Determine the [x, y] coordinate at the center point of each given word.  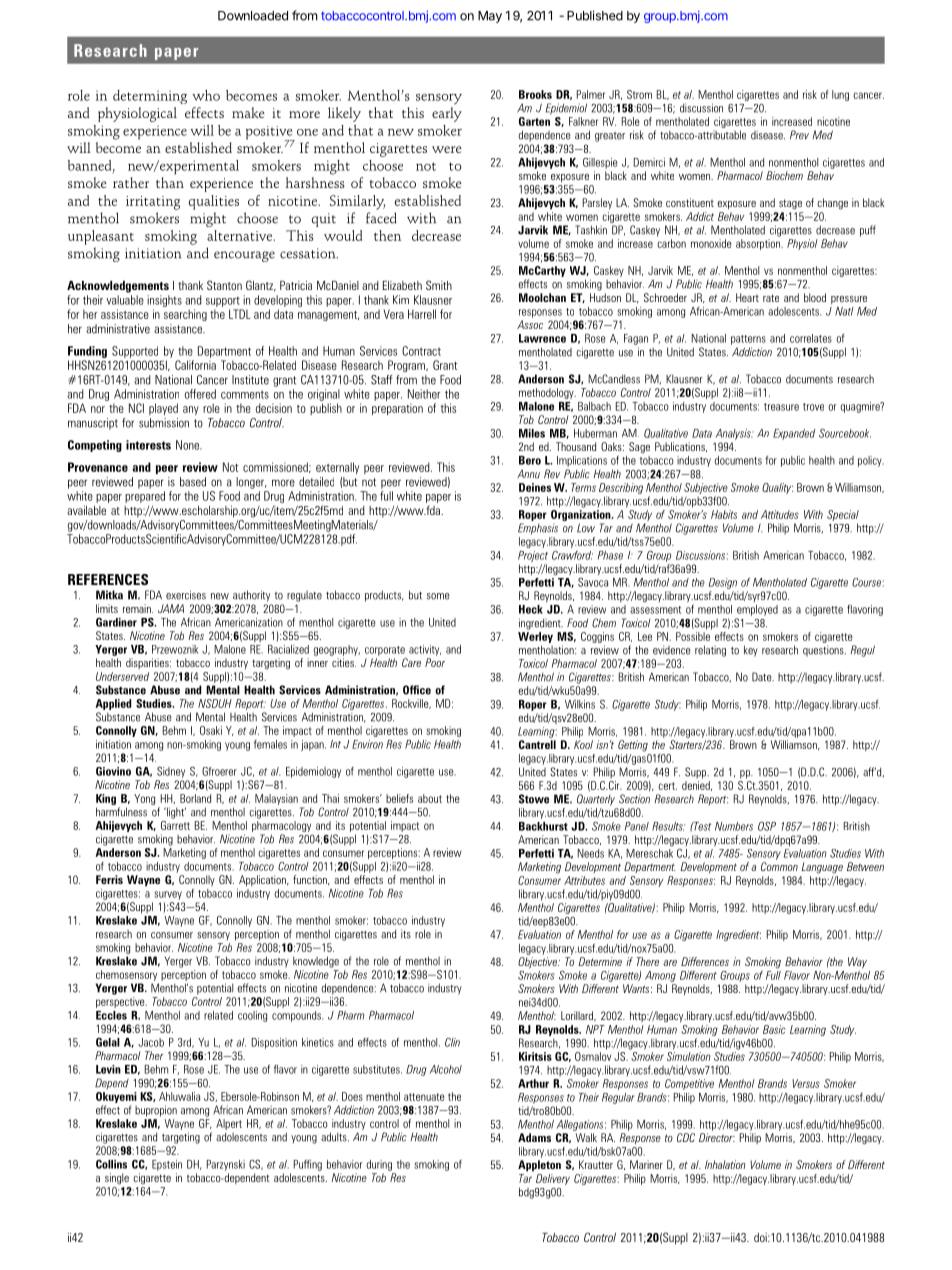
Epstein [167, 1165]
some [438, 596]
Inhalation [725, 1164]
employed [757, 610]
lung [840, 95]
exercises [186, 595]
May [490, 17]
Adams [534, 1137]
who [206, 95]
